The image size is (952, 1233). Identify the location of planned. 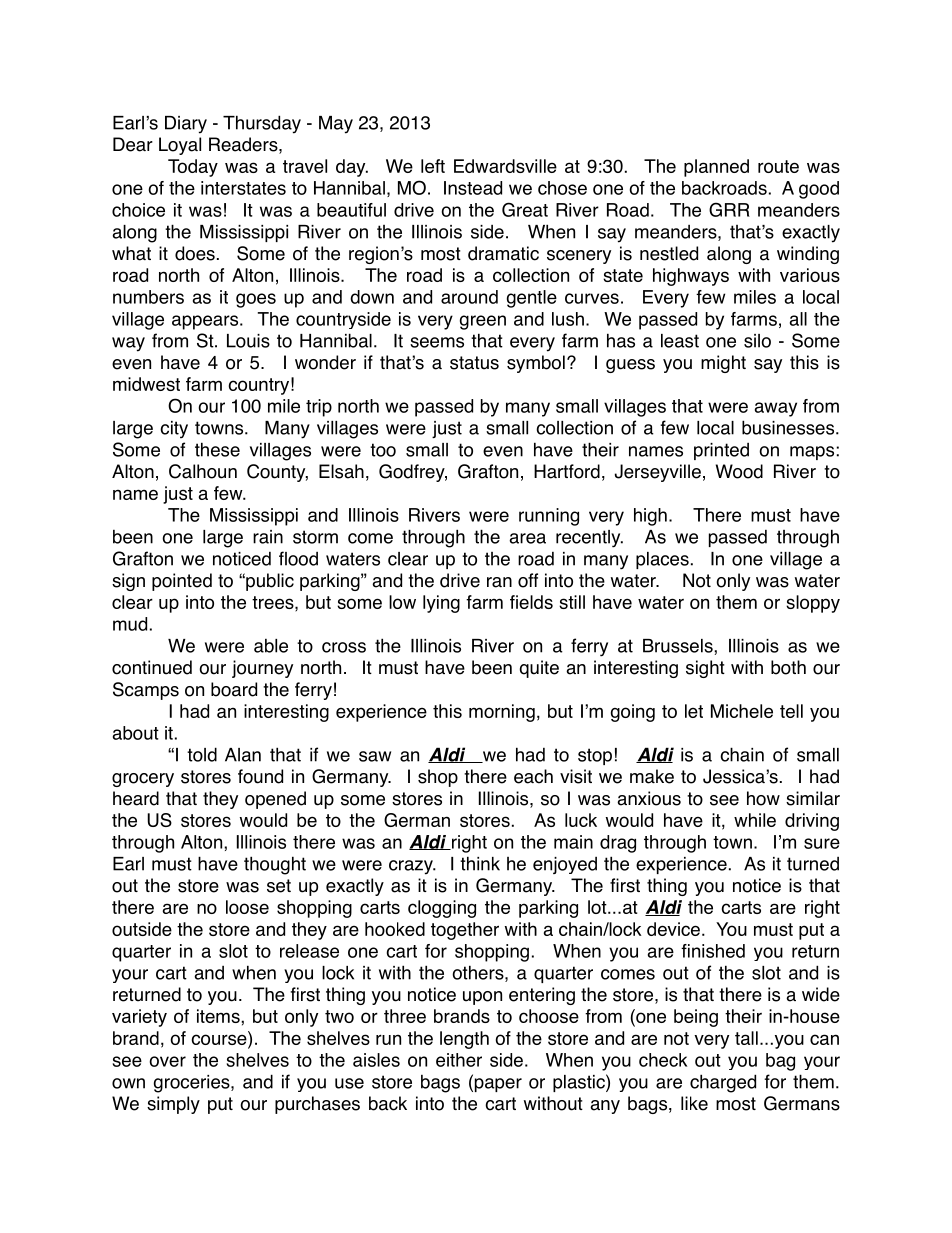
(716, 168).
